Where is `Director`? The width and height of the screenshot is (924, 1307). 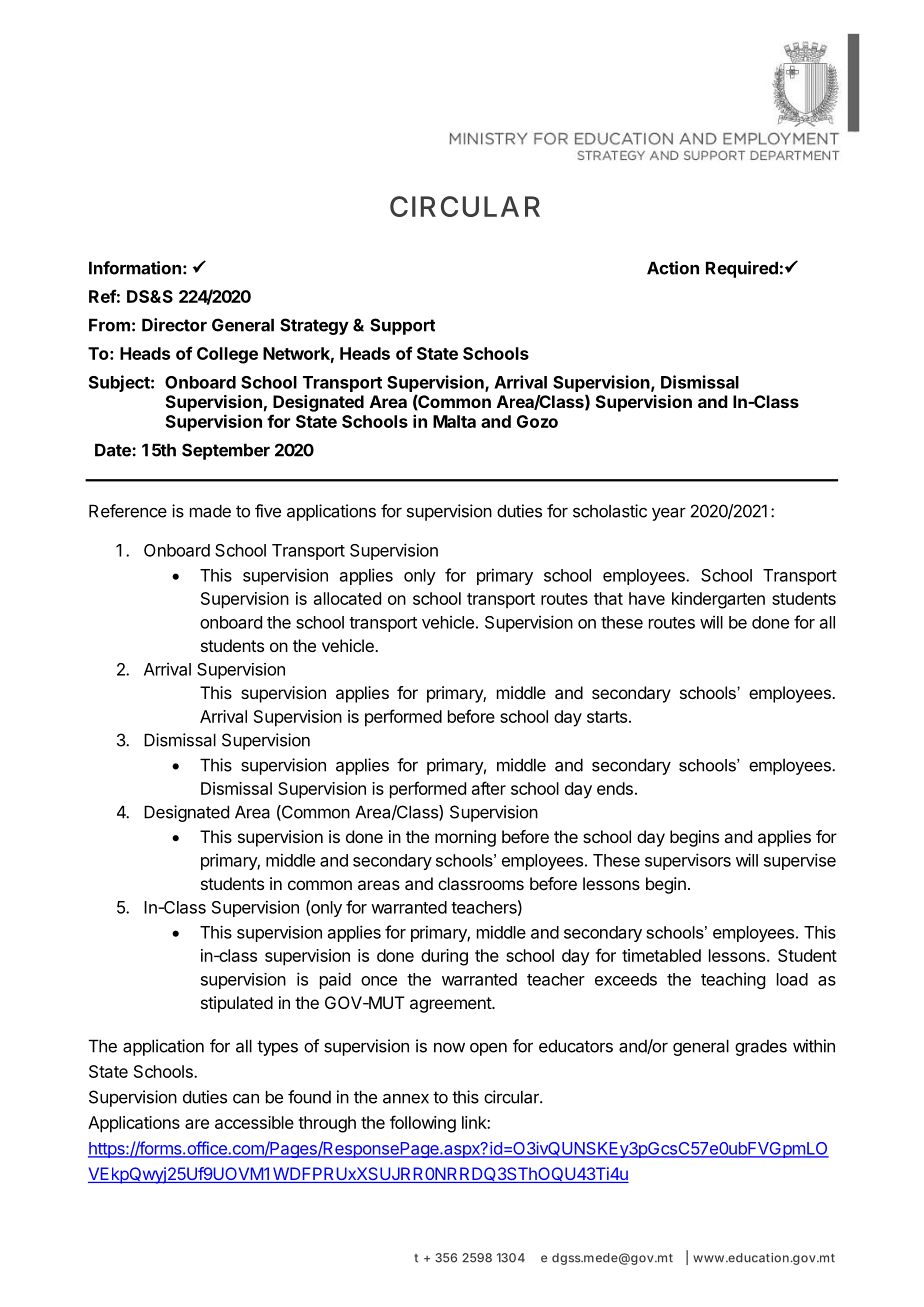 Director is located at coordinates (174, 325).
